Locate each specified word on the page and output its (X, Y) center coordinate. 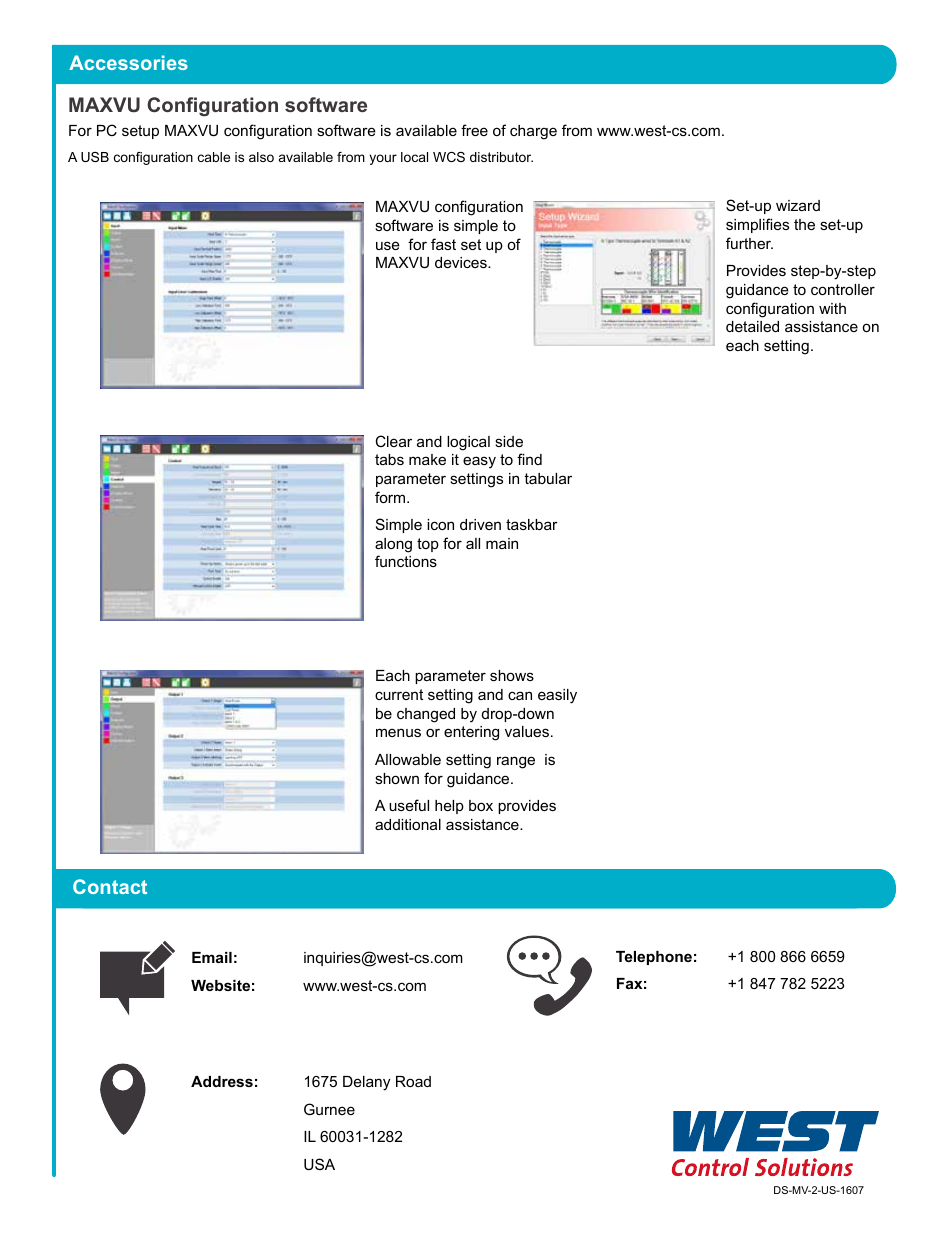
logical (468, 443)
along (393, 545)
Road (413, 1081)
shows (512, 675)
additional (408, 824)
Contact (110, 886)
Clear (393, 441)
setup (140, 132)
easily (557, 696)
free (474, 130)
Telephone (654, 958)
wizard (798, 205)
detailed (752, 326)
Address (222, 1081)
